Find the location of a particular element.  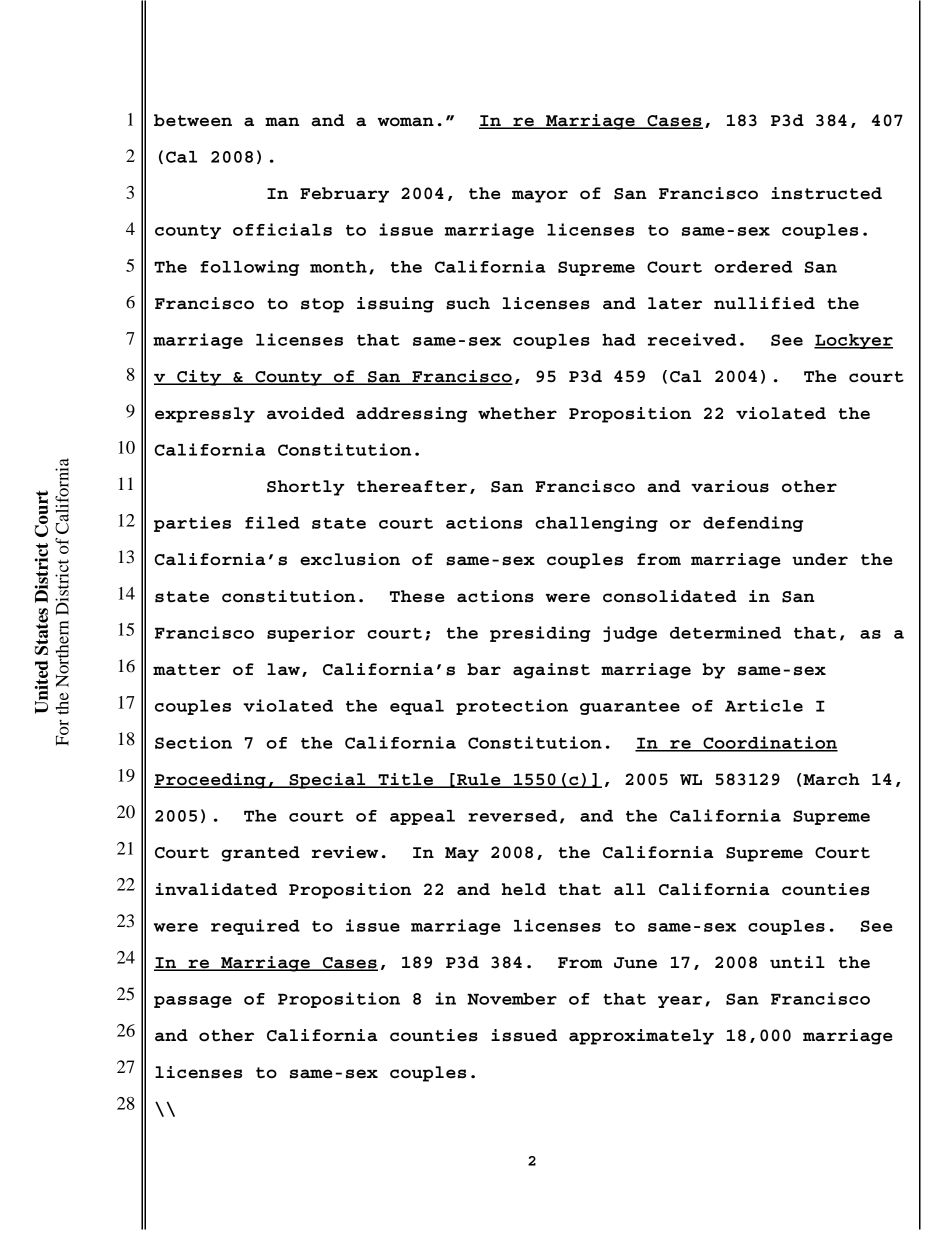

mayor is located at coordinates (540, 196).
